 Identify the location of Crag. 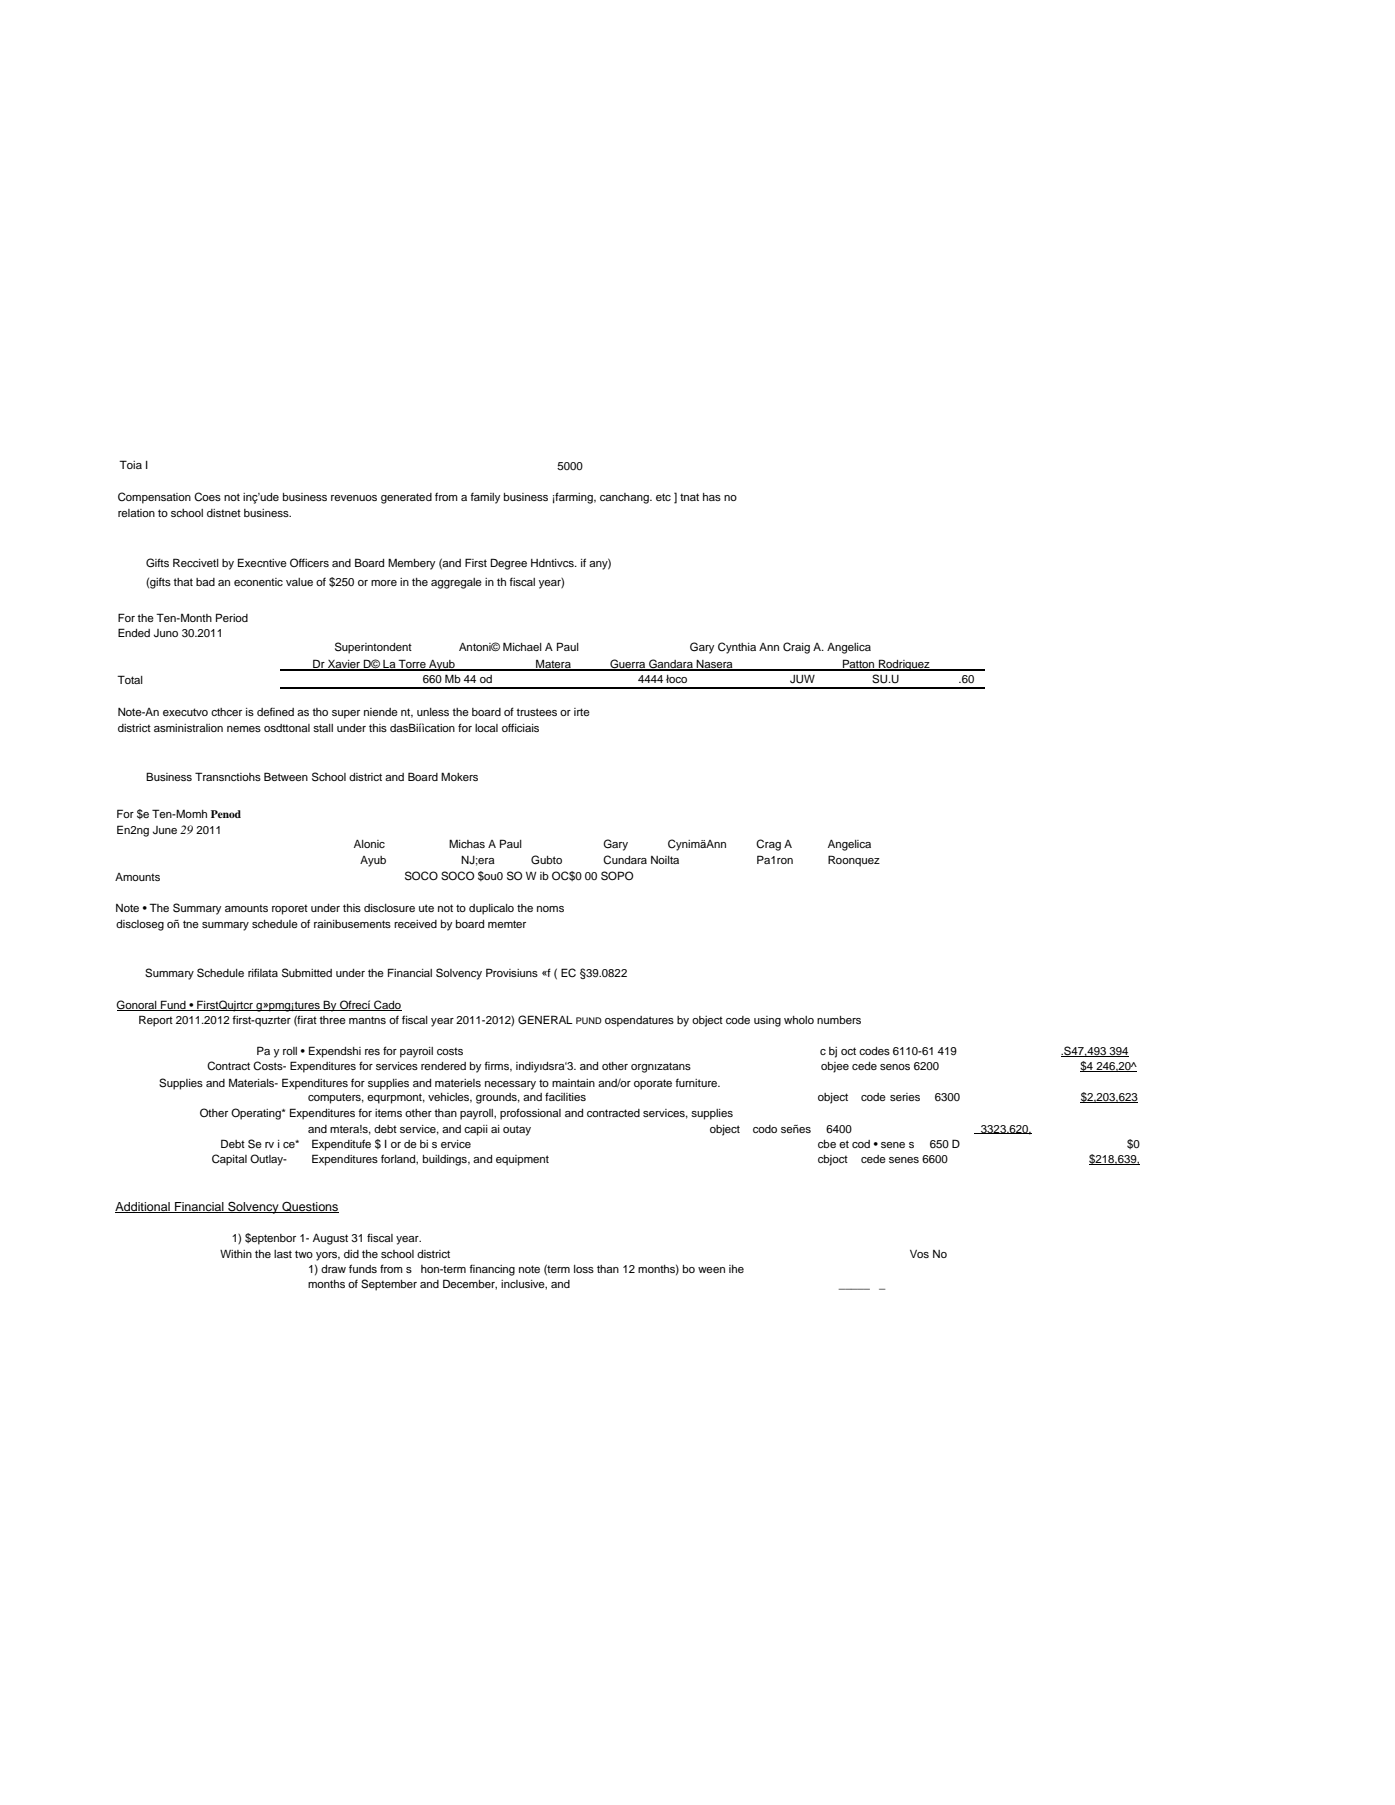
(768, 845).
